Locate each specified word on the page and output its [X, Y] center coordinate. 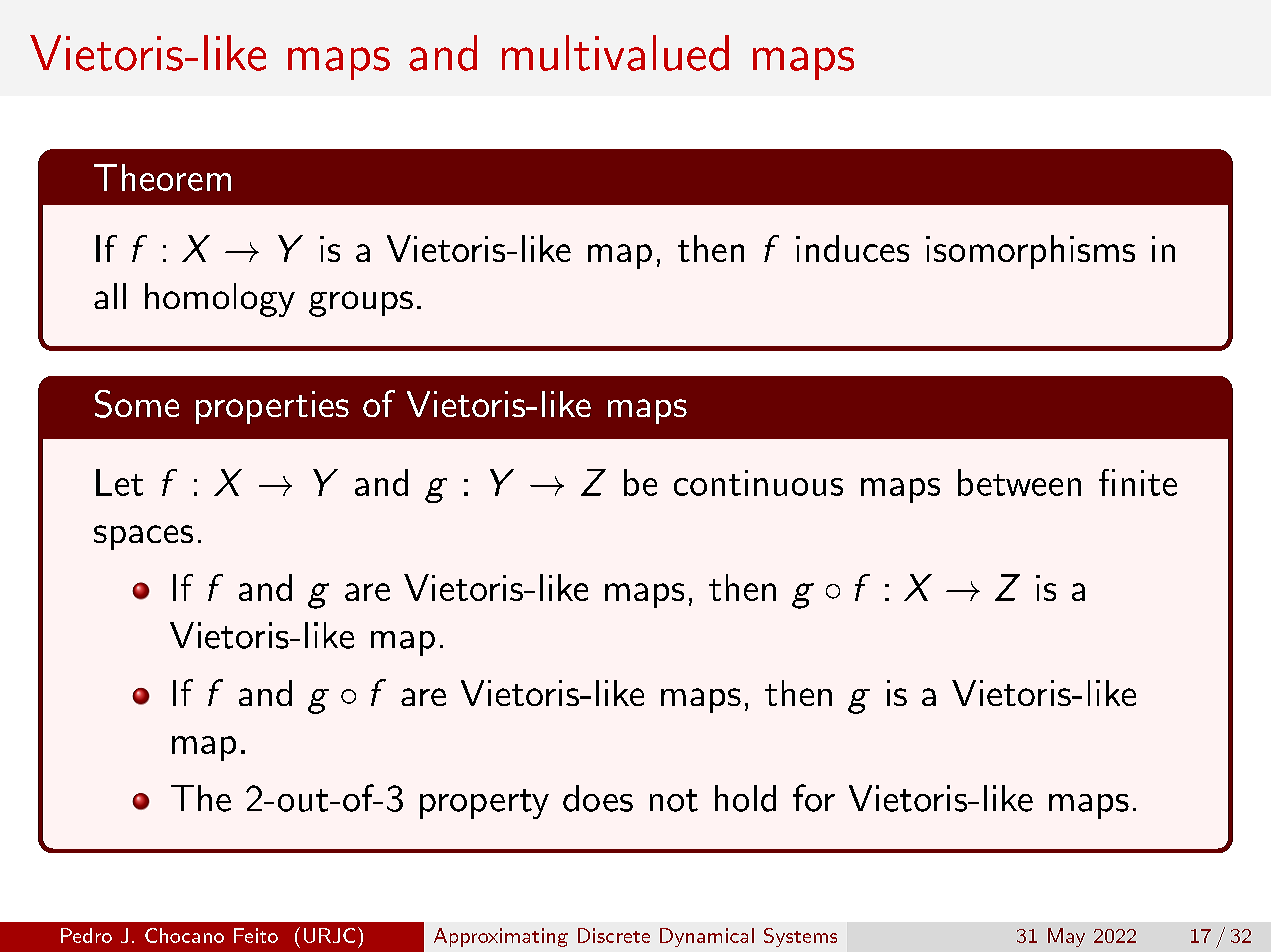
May [1066, 937]
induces [852, 248]
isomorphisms [1030, 252]
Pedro [86, 935]
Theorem [162, 177]
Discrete [614, 935]
